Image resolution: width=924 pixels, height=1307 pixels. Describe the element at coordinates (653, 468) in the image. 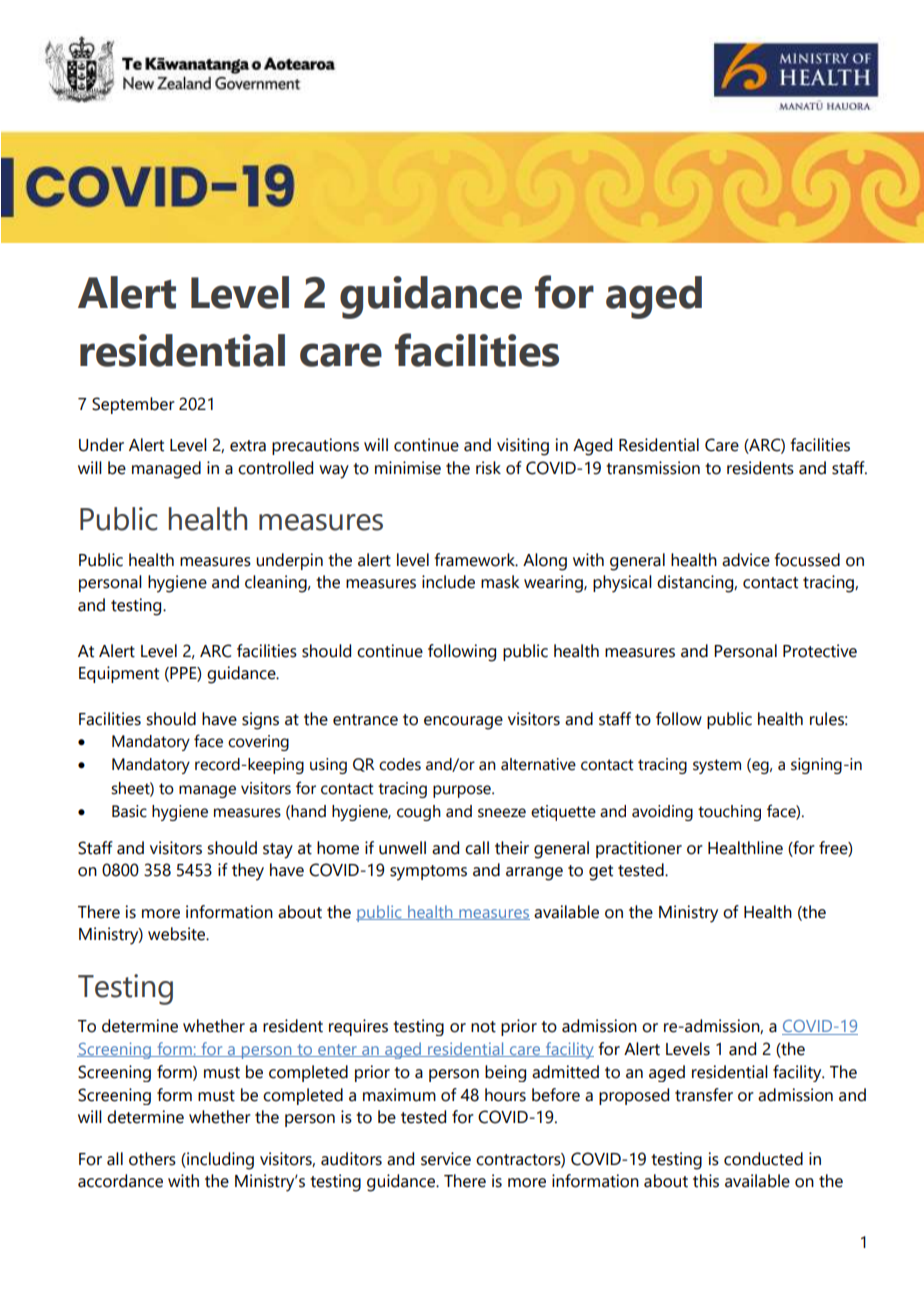

I see `transmission` at that location.
